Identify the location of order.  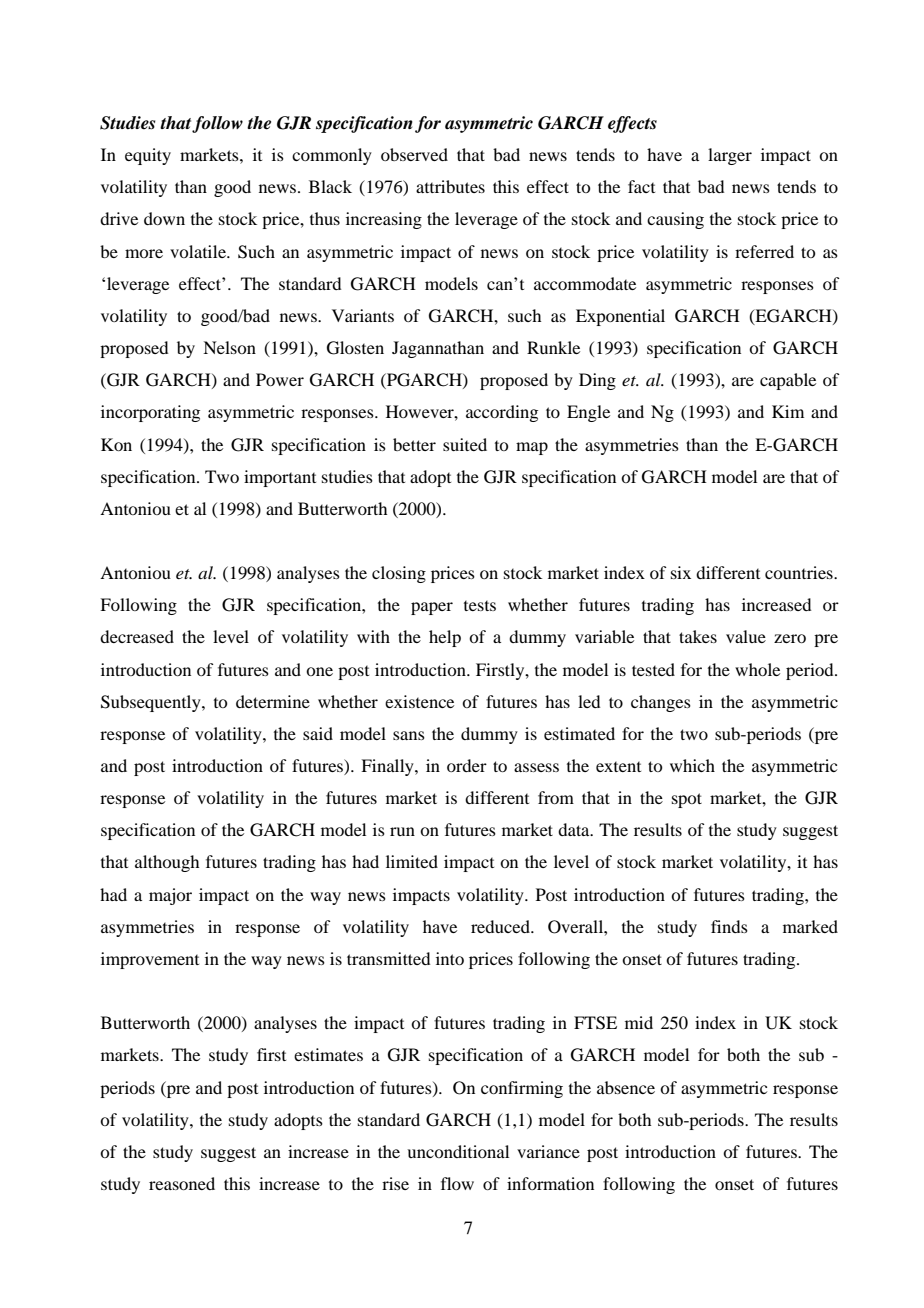
(467, 765).
